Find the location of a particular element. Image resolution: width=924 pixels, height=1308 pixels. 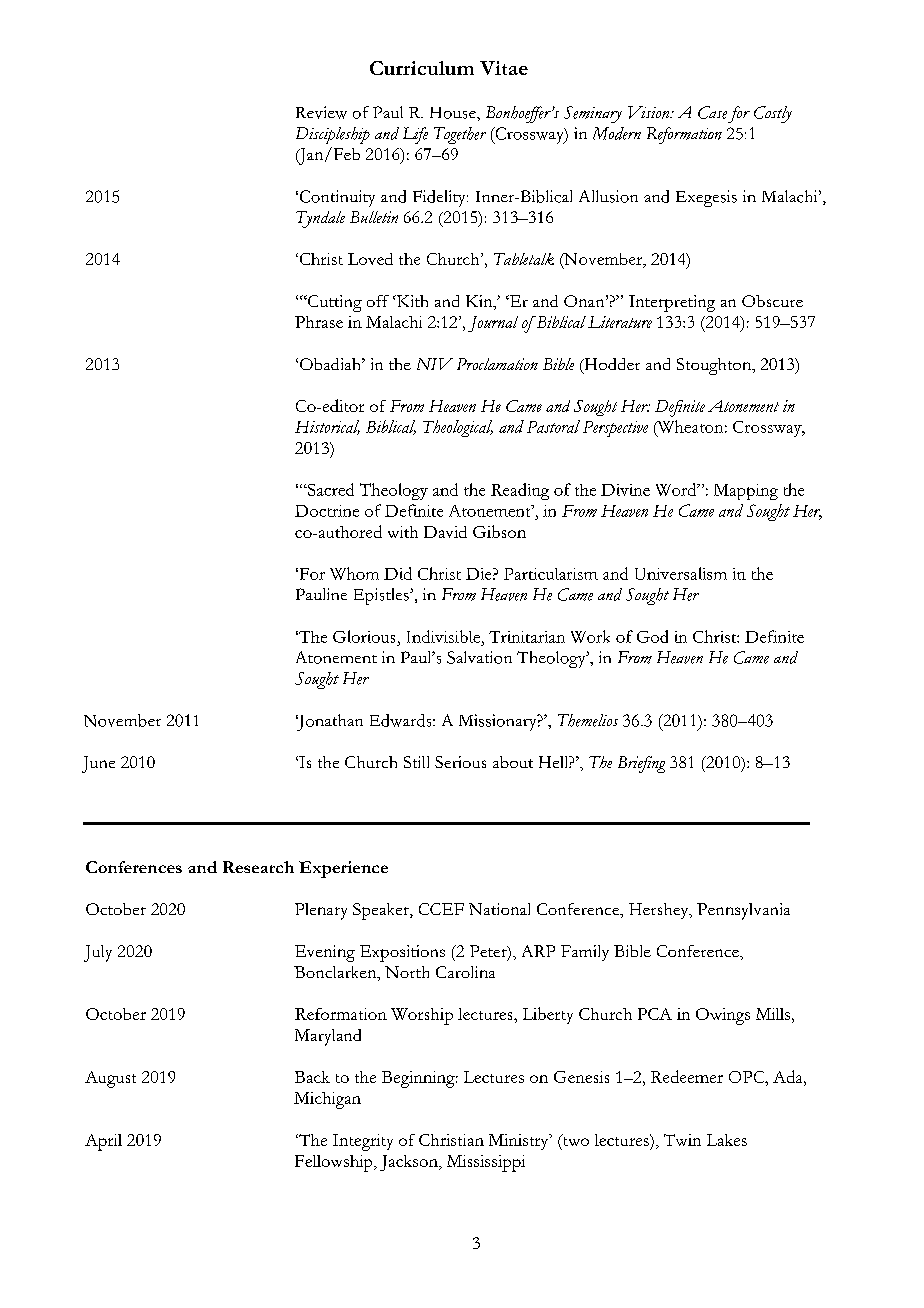

Whom is located at coordinates (354, 573).
